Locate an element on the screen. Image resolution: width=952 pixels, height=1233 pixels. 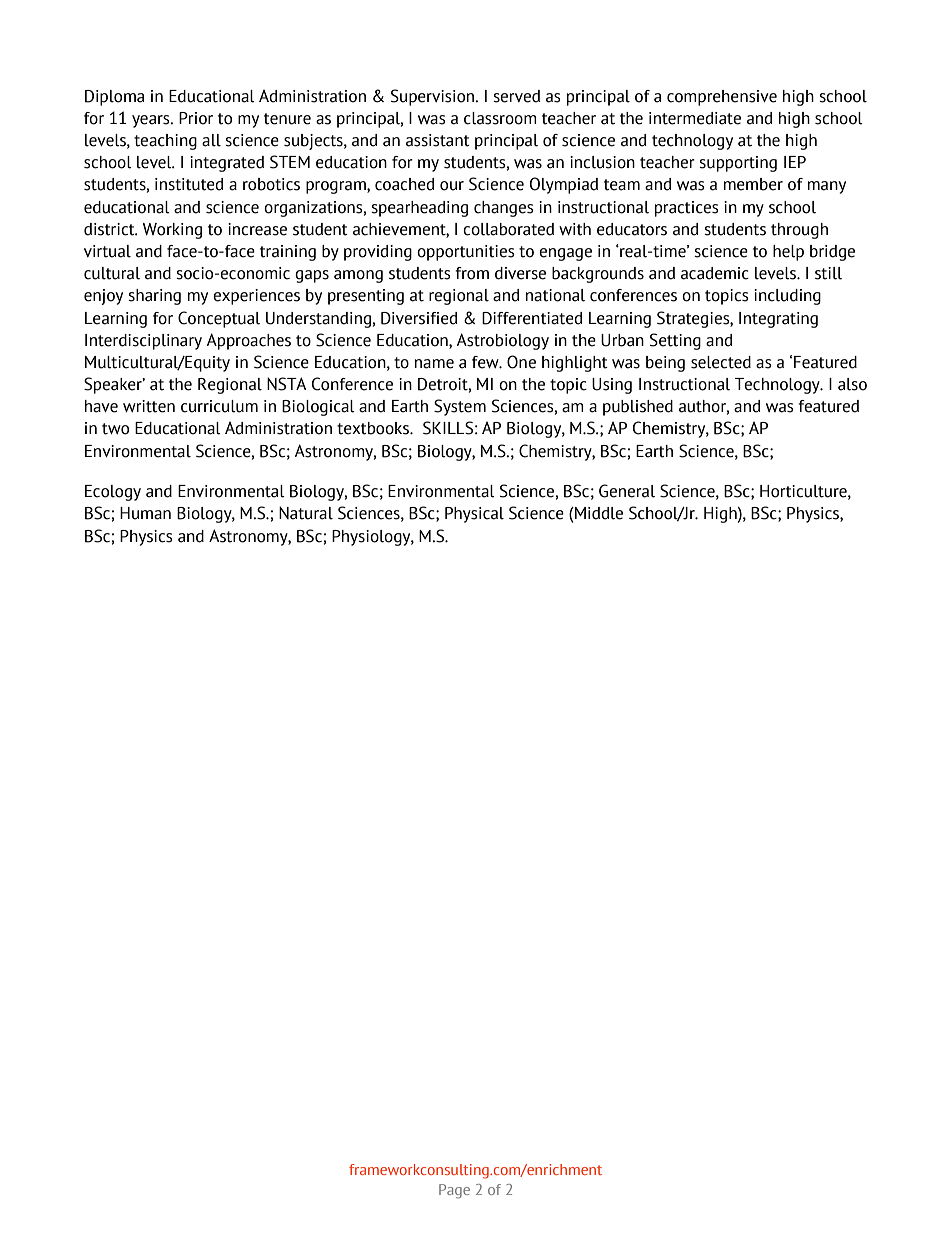
Page is located at coordinates (454, 1191).
